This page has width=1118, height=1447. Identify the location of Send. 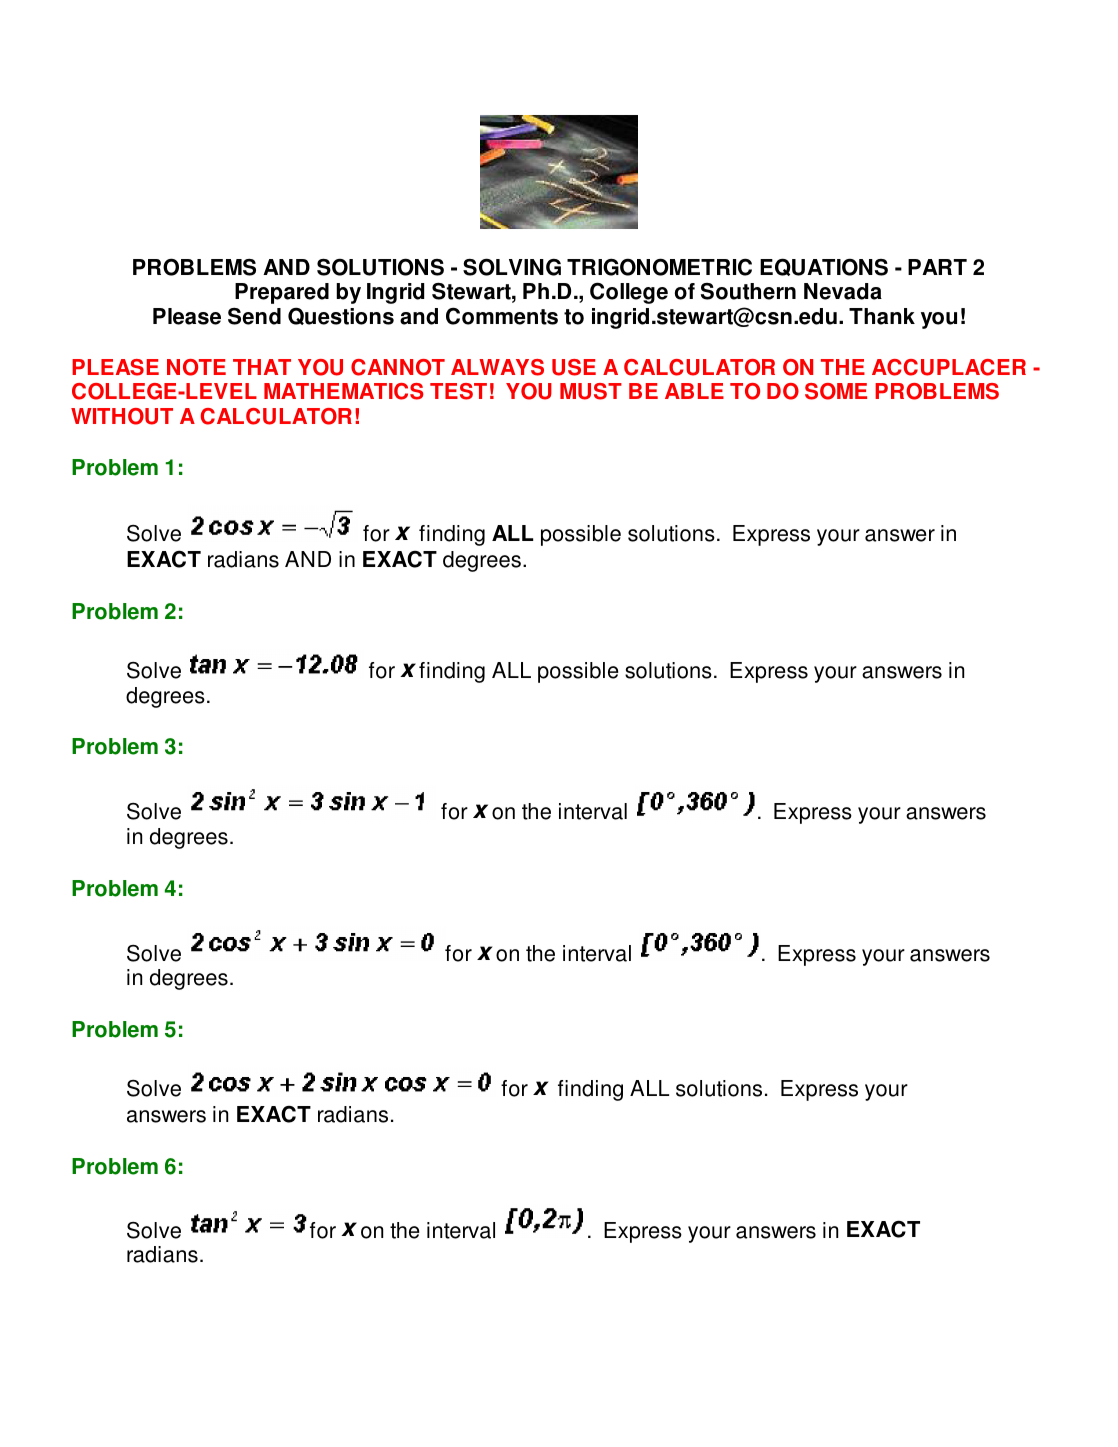
(254, 316).
